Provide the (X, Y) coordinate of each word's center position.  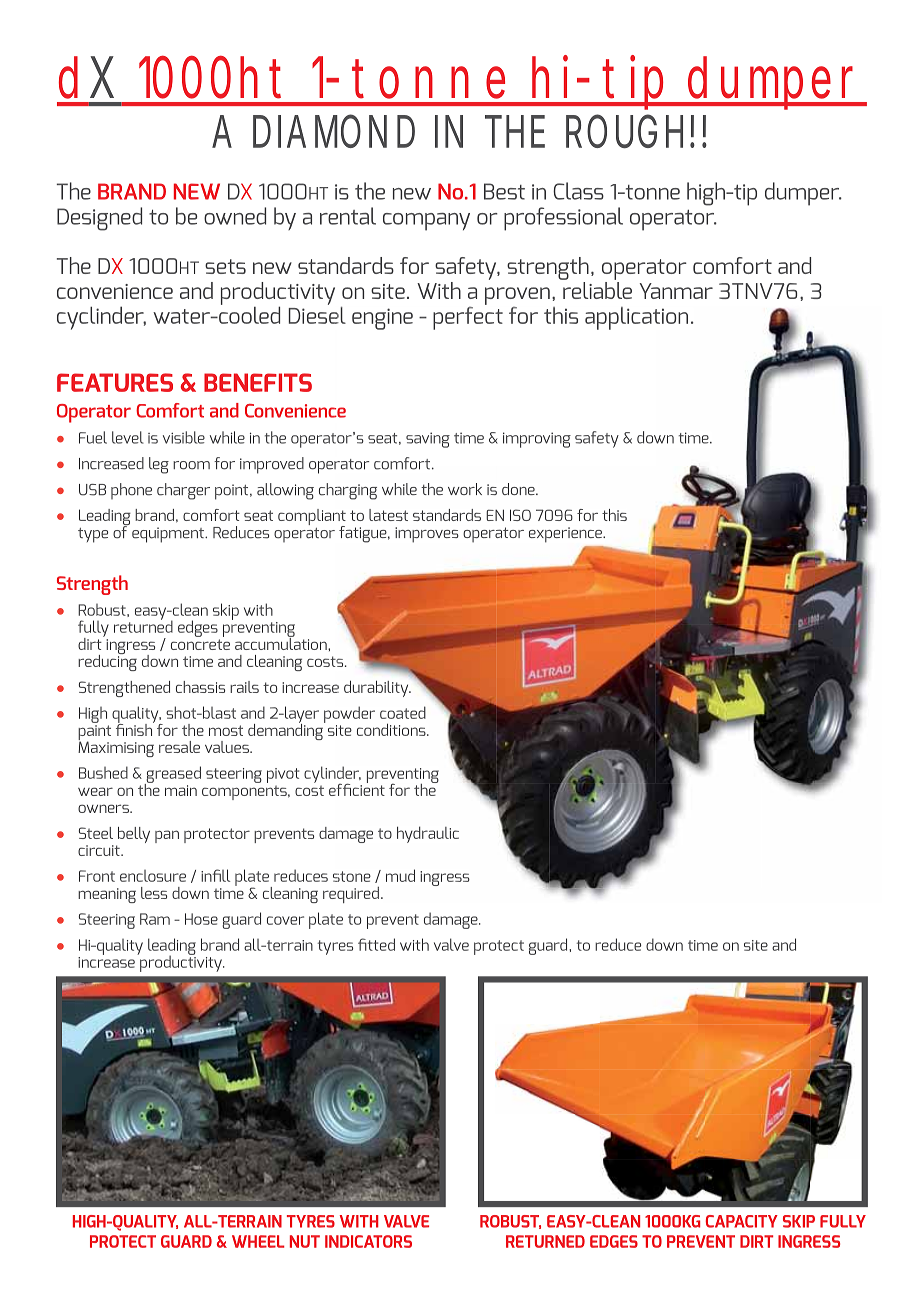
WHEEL (258, 1241)
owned (235, 216)
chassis (200, 687)
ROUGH (624, 131)
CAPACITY (742, 1221)
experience (566, 535)
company (426, 222)
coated (403, 712)
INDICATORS (368, 1241)
